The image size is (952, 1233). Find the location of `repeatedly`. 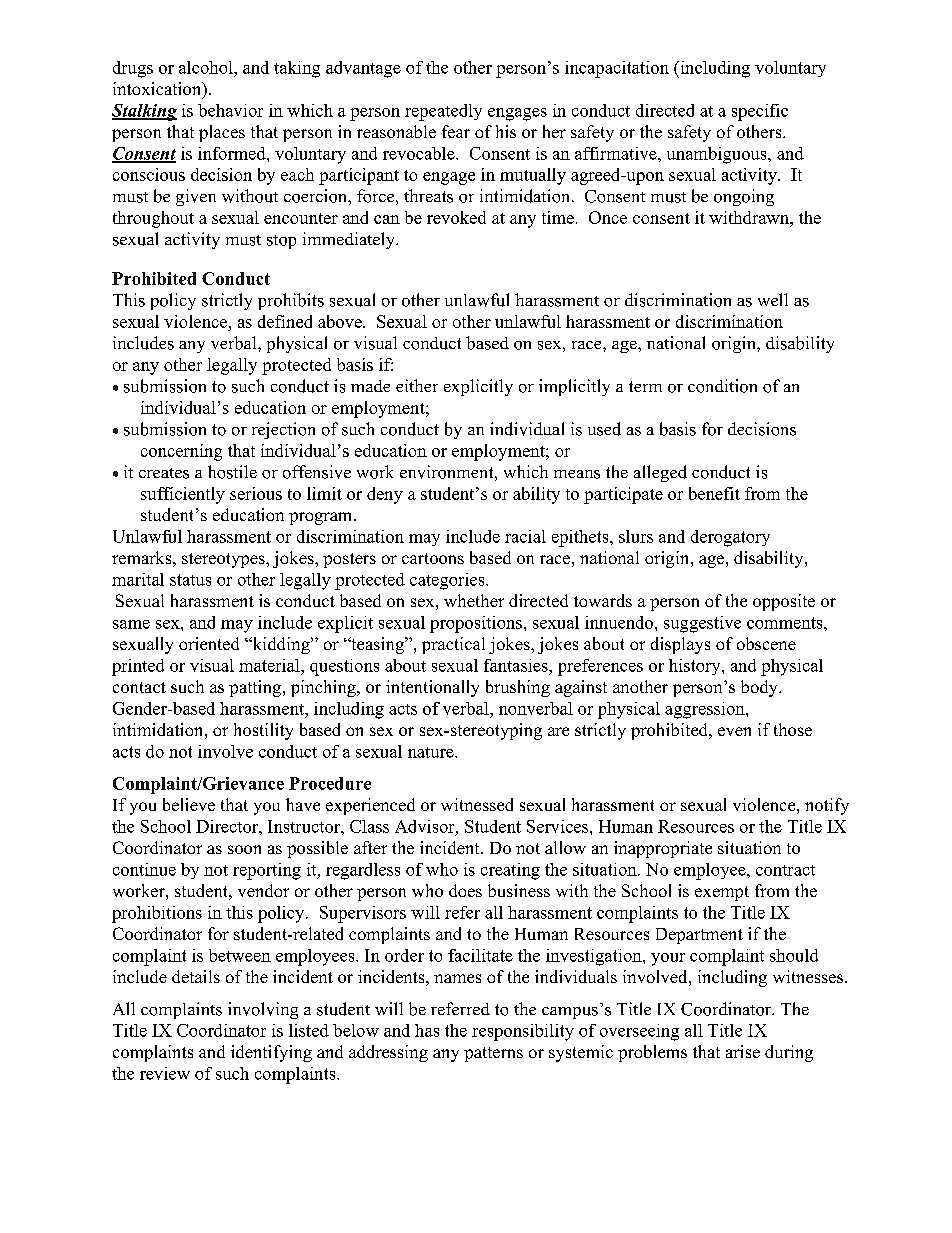

repeatedly is located at coordinates (443, 112).
